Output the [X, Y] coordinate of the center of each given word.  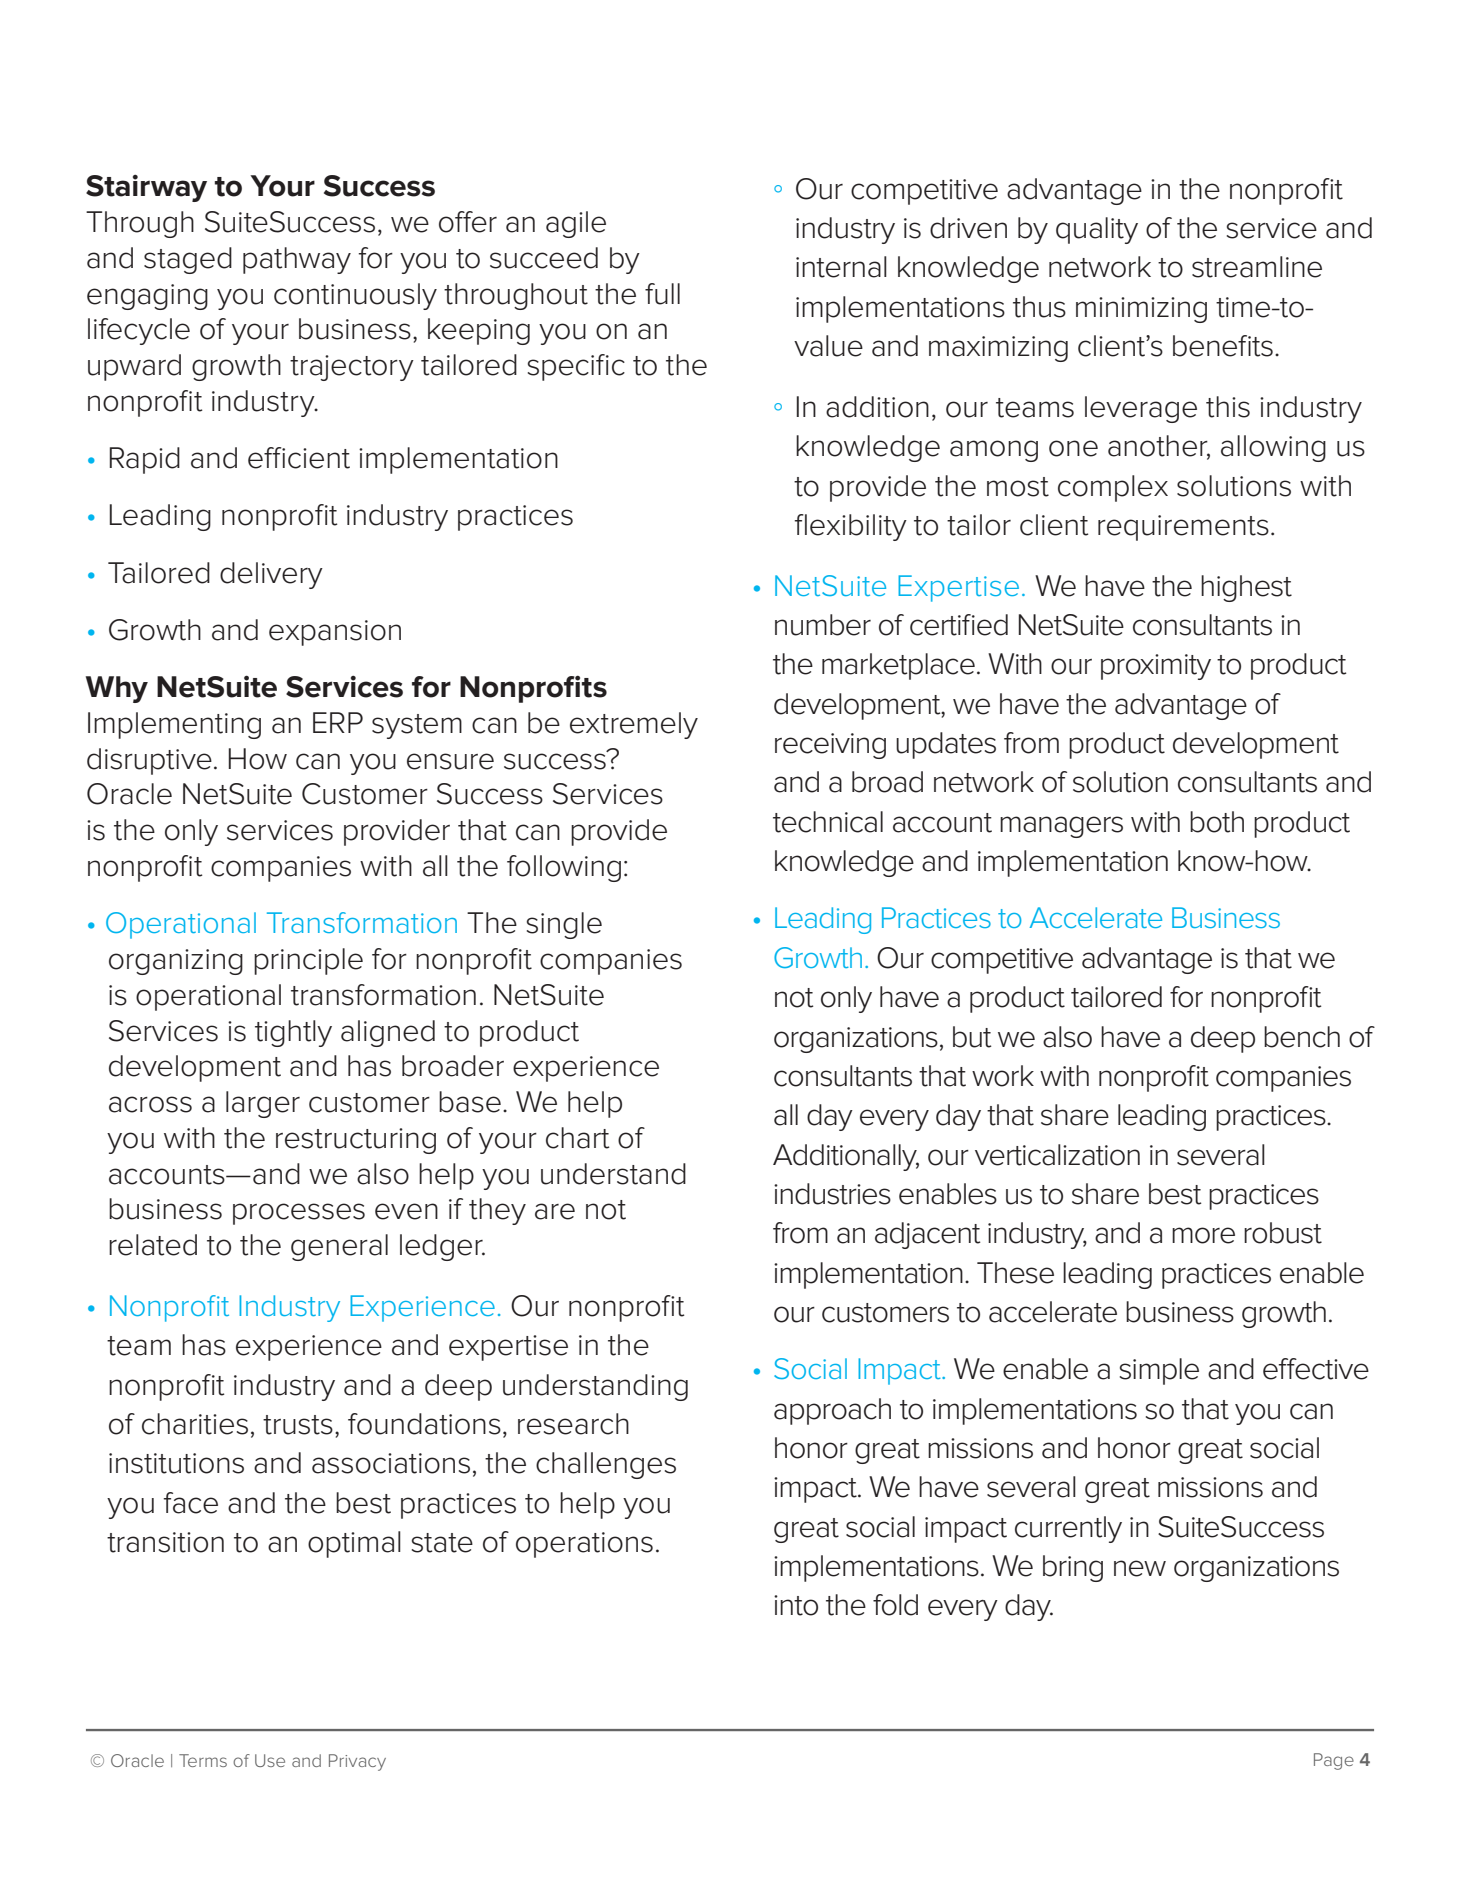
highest [1246, 588]
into [796, 1605]
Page [1334, 1761]
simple [1159, 1371]
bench [1302, 1037]
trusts [298, 1425]
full [662, 294]
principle [308, 961]
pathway [297, 260]
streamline [1257, 267]
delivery [271, 575]
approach [832, 1411]
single [564, 925]
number [823, 625]
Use [270, 1760]
